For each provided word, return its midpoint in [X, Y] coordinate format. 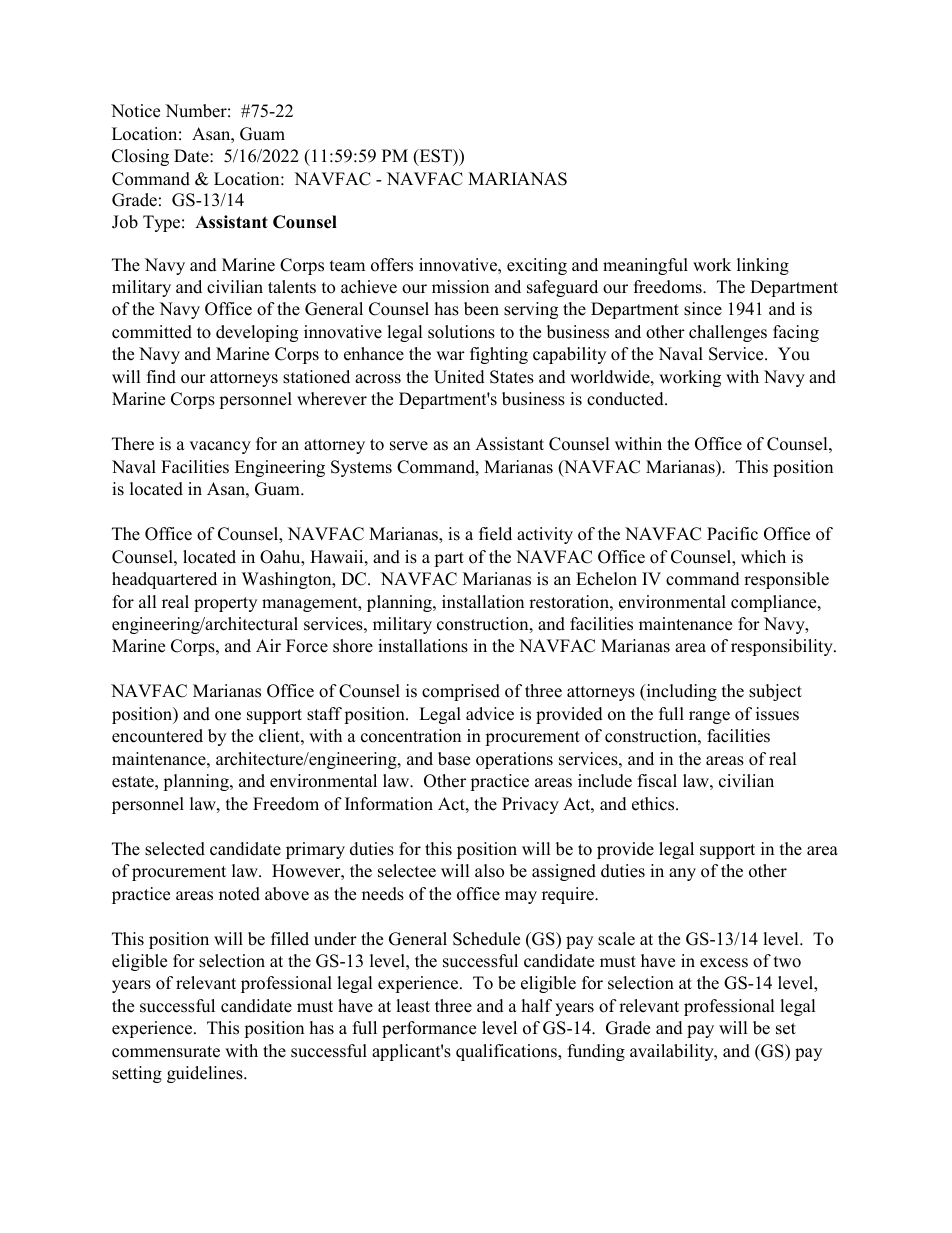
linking [763, 266]
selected [175, 849]
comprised [461, 692]
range [709, 717]
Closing [140, 157]
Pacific [732, 534]
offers [392, 265]
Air [268, 645]
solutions [461, 332]
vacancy [220, 447]
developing [257, 333]
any [682, 874]
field [495, 534]
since [703, 309]
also [489, 871]
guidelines [206, 1074]
